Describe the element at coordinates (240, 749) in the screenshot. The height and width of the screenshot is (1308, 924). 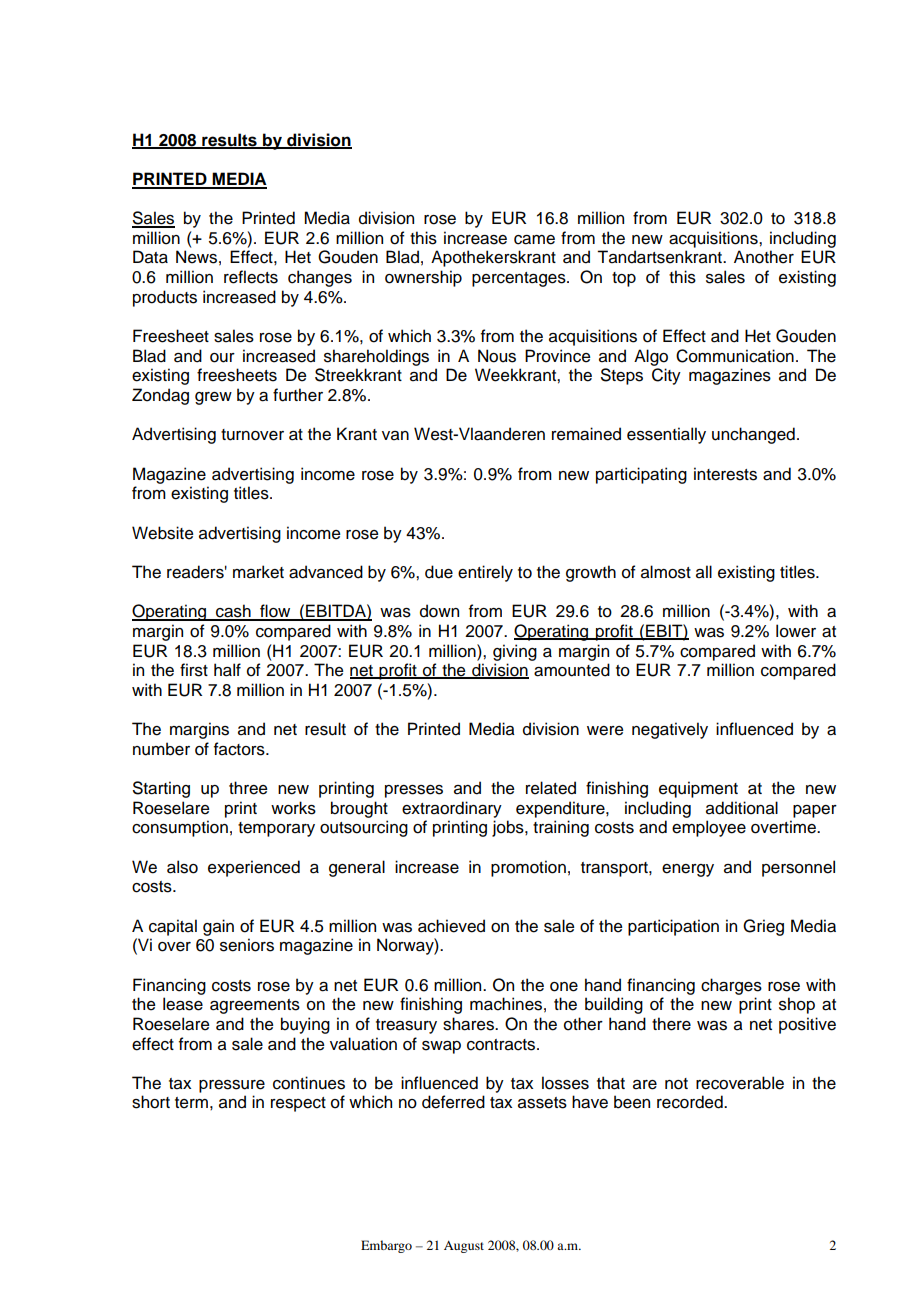
I see `factors` at that location.
